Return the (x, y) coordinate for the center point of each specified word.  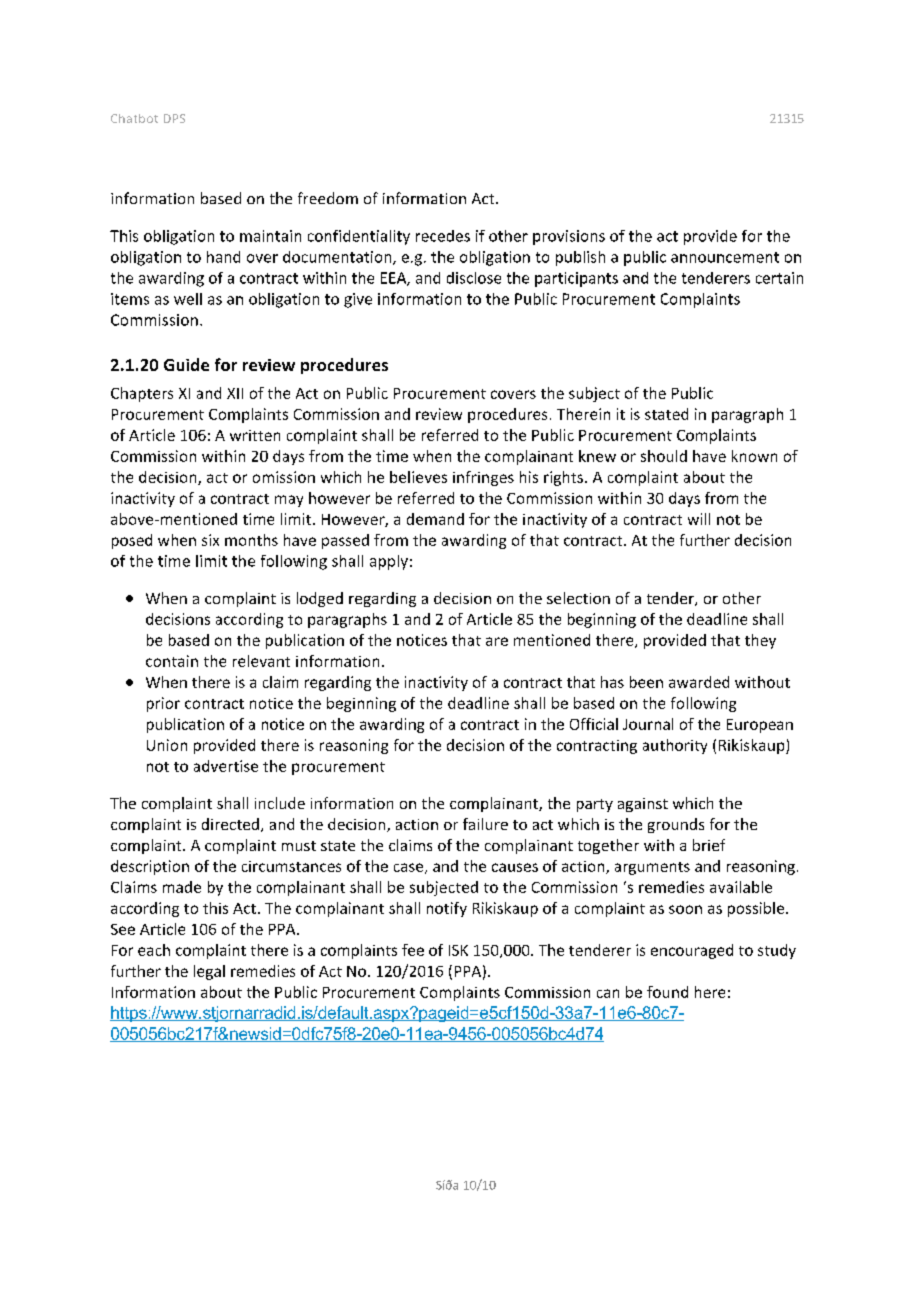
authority (675, 746)
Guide (186, 364)
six (210, 540)
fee (413, 950)
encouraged (692, 951)
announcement (725, 257)
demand (435, 519)
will (699, 519)
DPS (174, 118)
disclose (474, 278)
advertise (226, 766)
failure (485, 824)
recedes (443, 236)
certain (779, 278)
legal (209, 972)
